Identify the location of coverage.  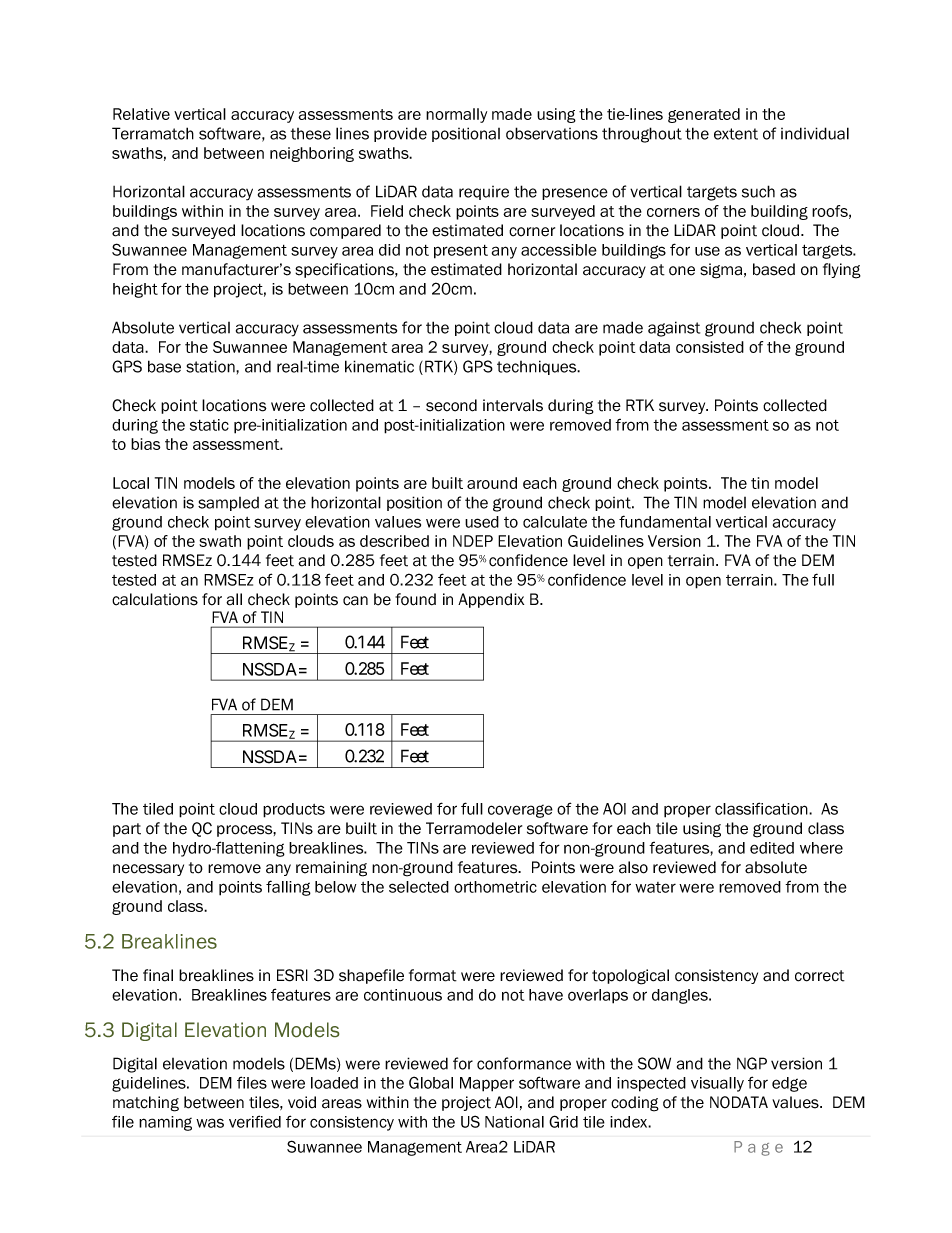
(520, 811).
